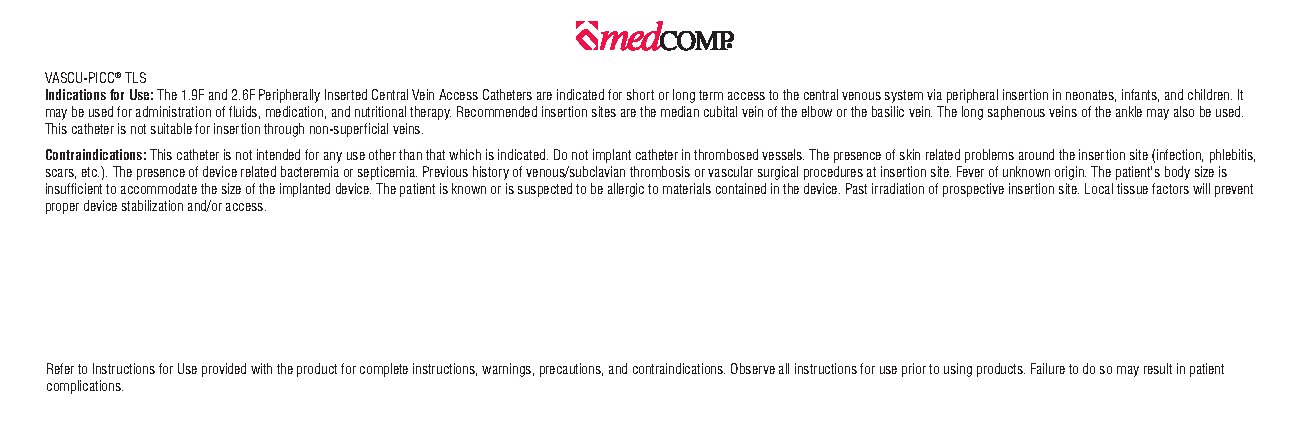 The height and width of the screenshot is (437, 1310). What do you see at coordinates (1099, 188) in the screenshot?
I see `Local` at bounding box center [1099, 188].
